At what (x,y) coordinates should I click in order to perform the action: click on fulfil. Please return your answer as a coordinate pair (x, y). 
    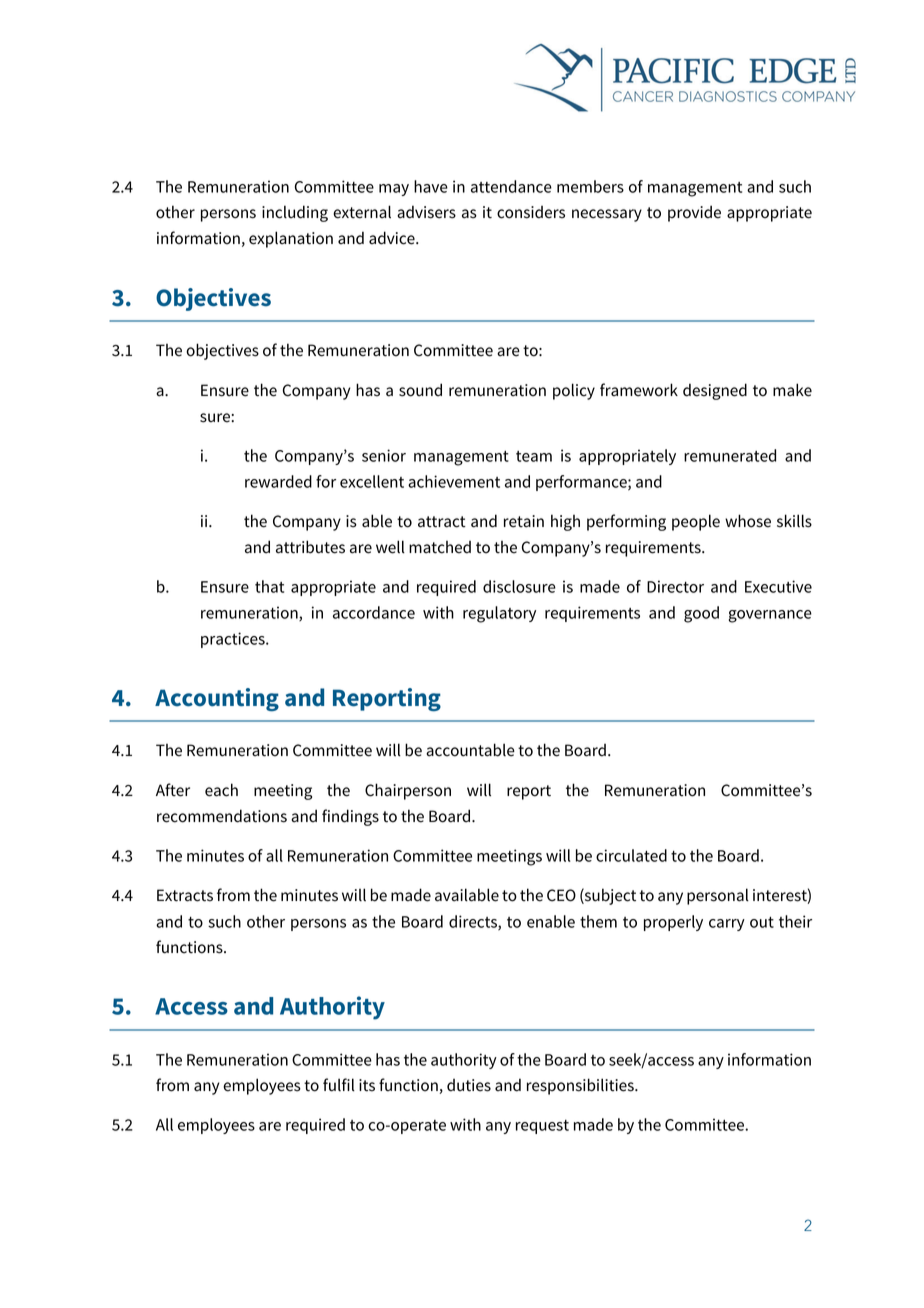
    Looking at the image, I should click on (339, 1085).
